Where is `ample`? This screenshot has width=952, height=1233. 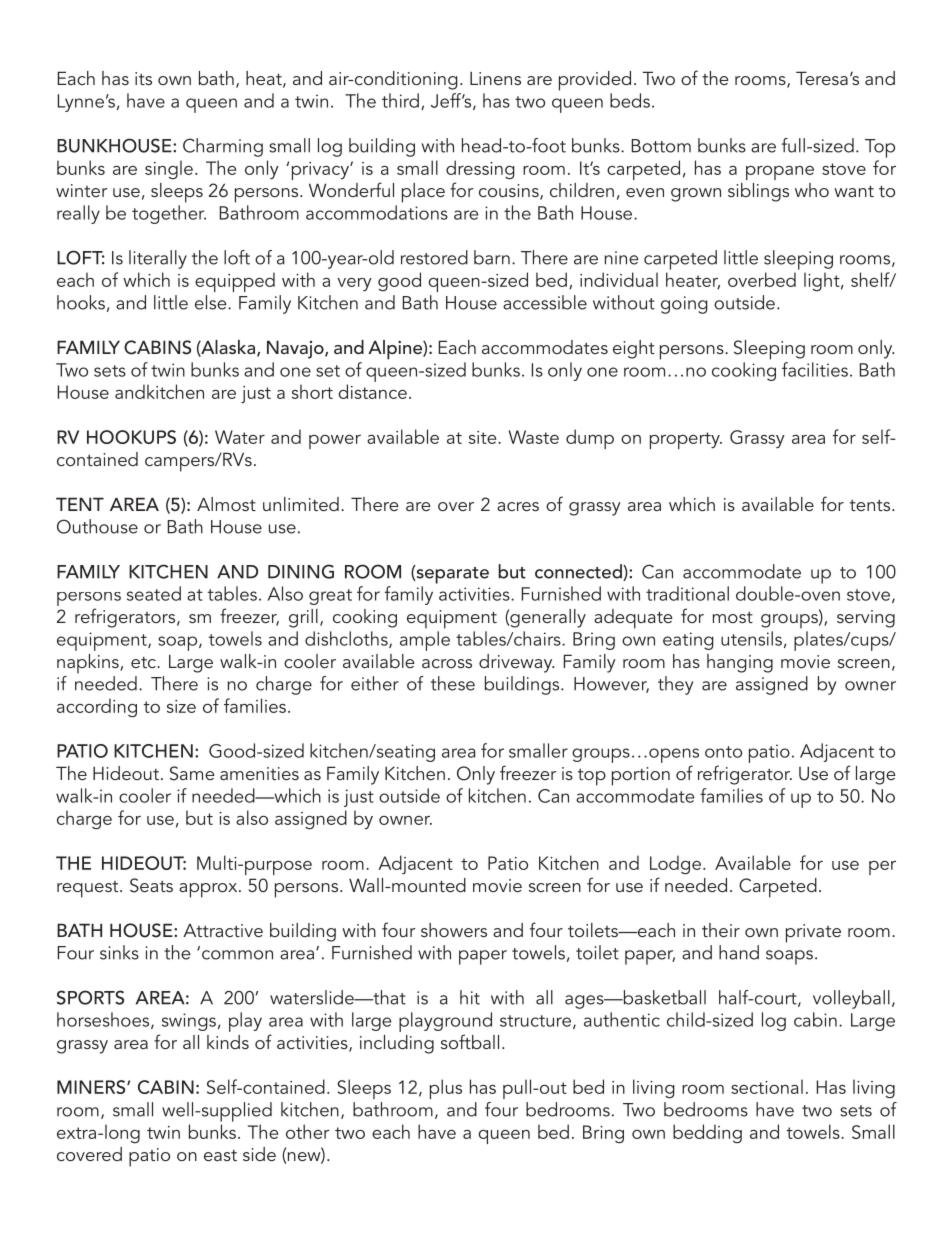 ample is located at coordinates (425, 641).
